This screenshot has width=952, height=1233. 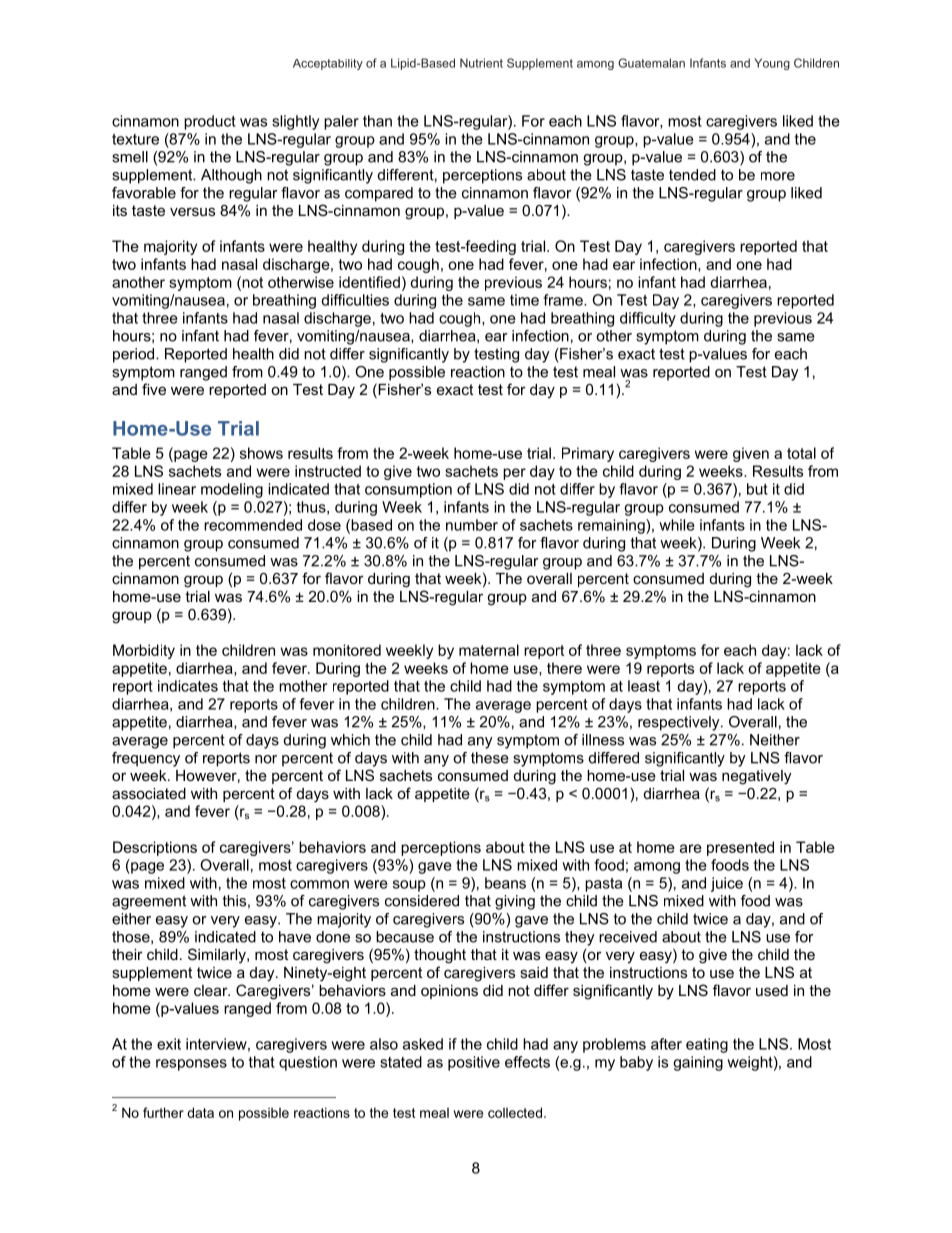 I want to click on product, so click(x=210, y=122).
